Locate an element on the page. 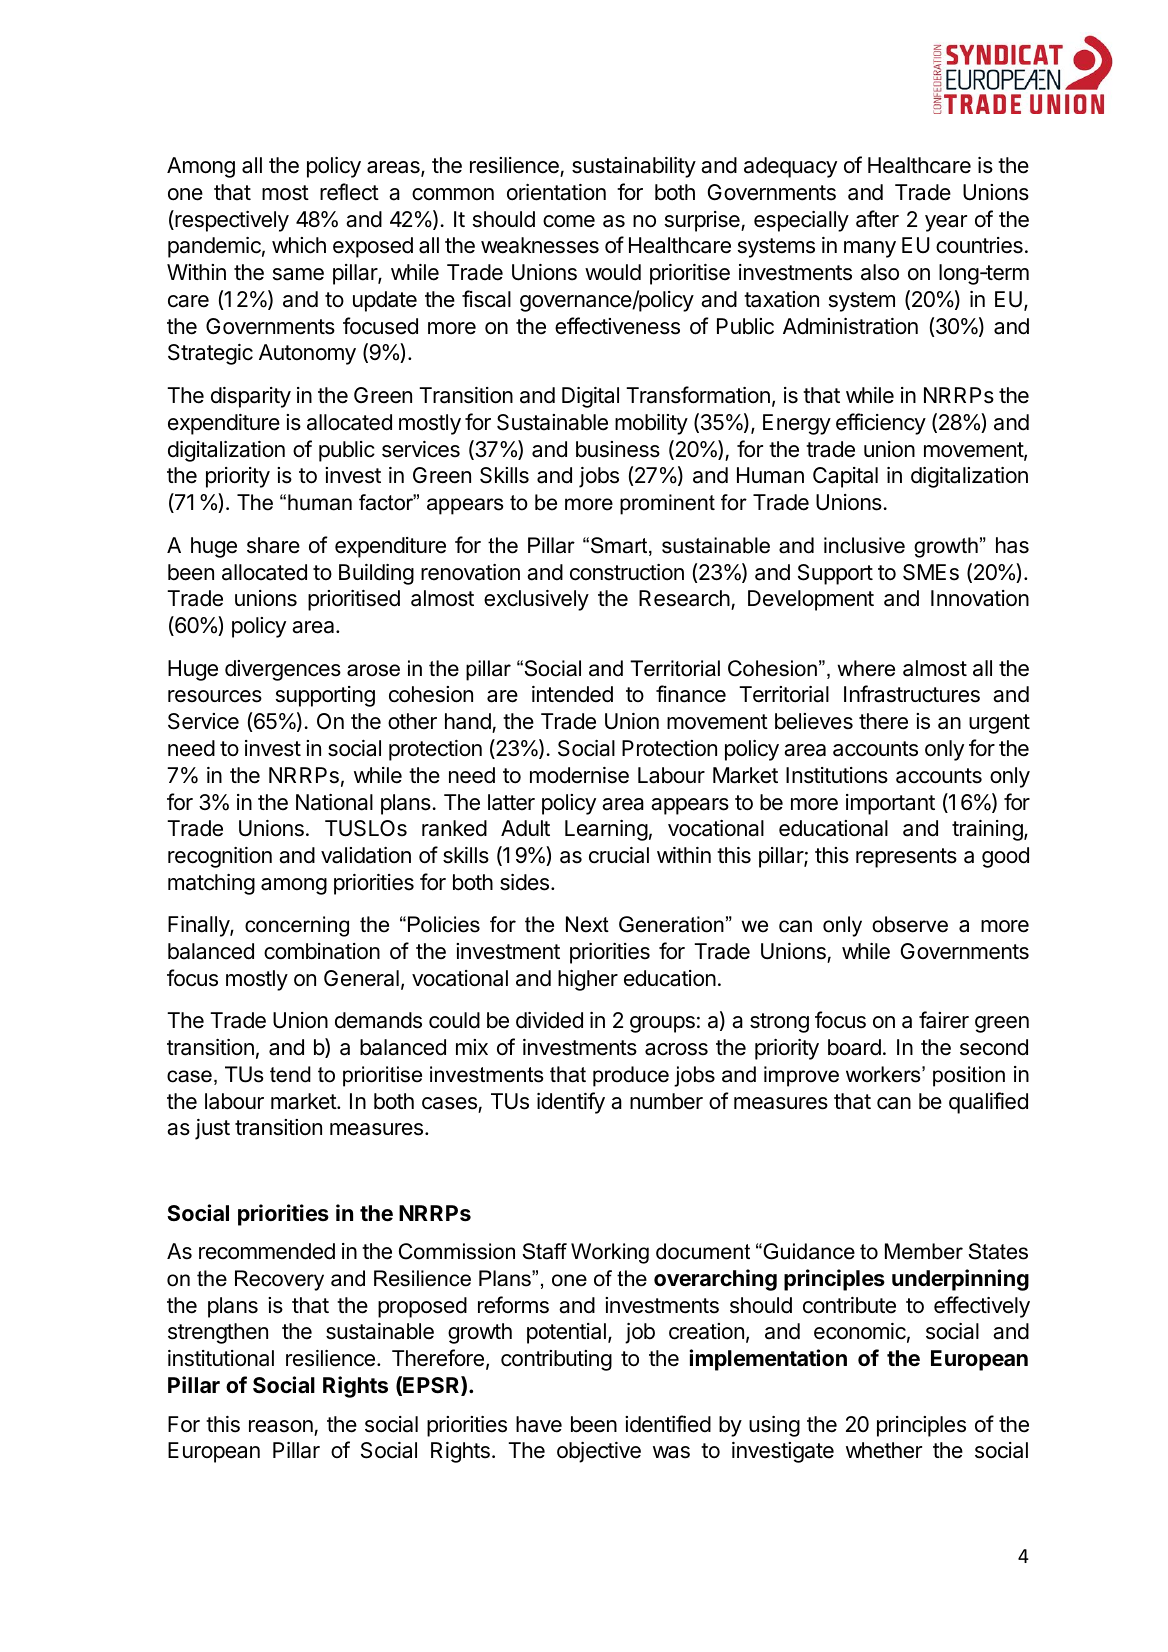 The width and height of the page is (1168, 1652). which is located at coordinates (299, 245).
